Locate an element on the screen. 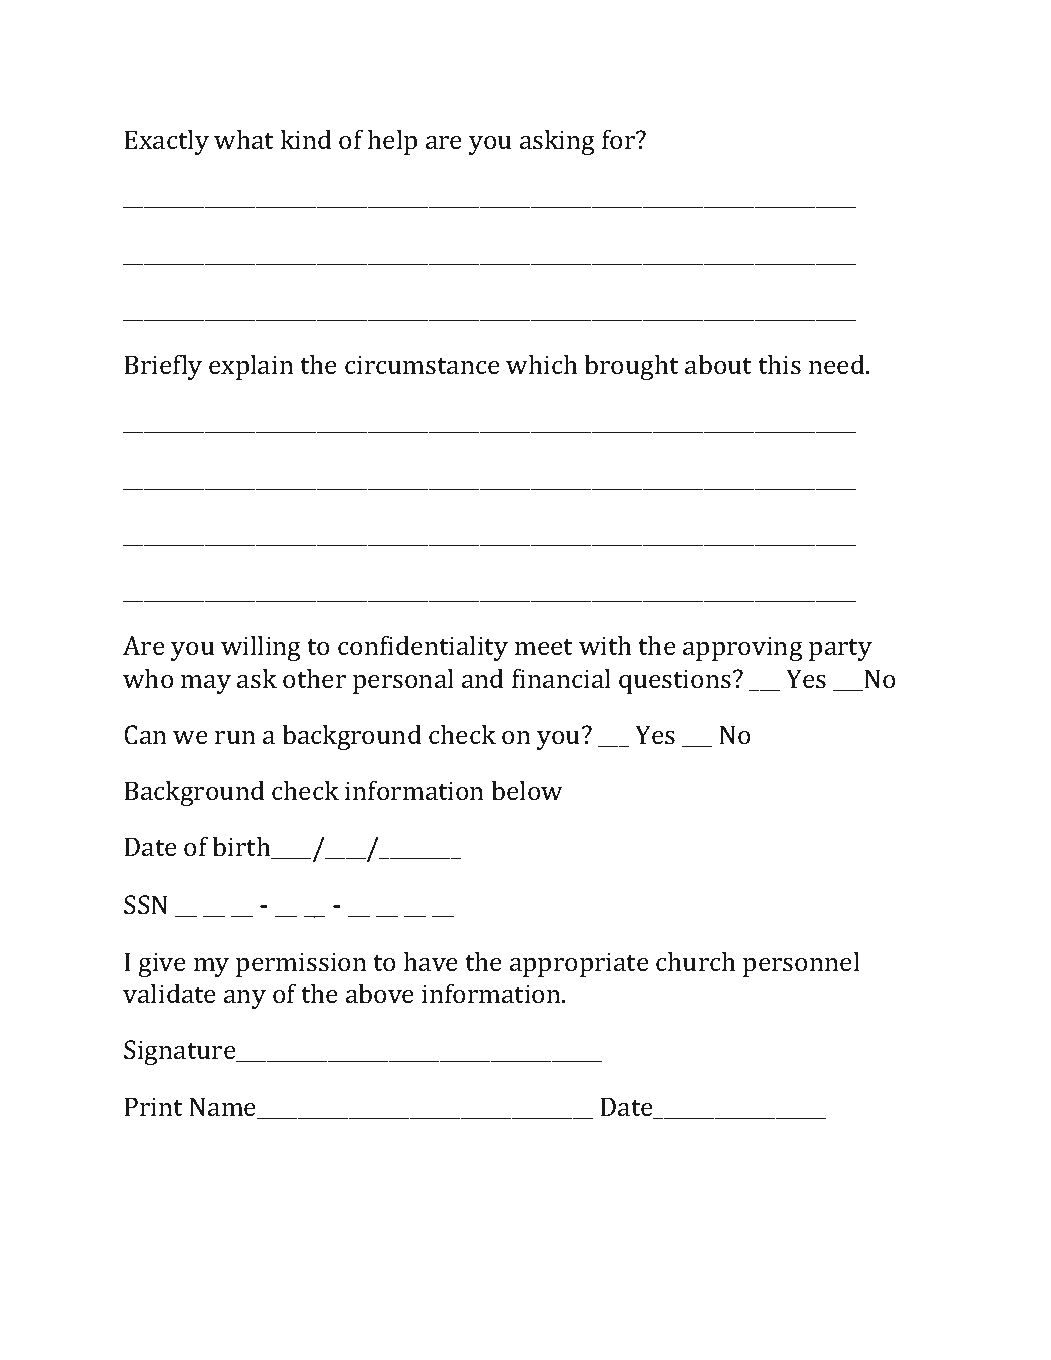 The image size is (1051, 1360). about is located at coordinates (718, 364).
